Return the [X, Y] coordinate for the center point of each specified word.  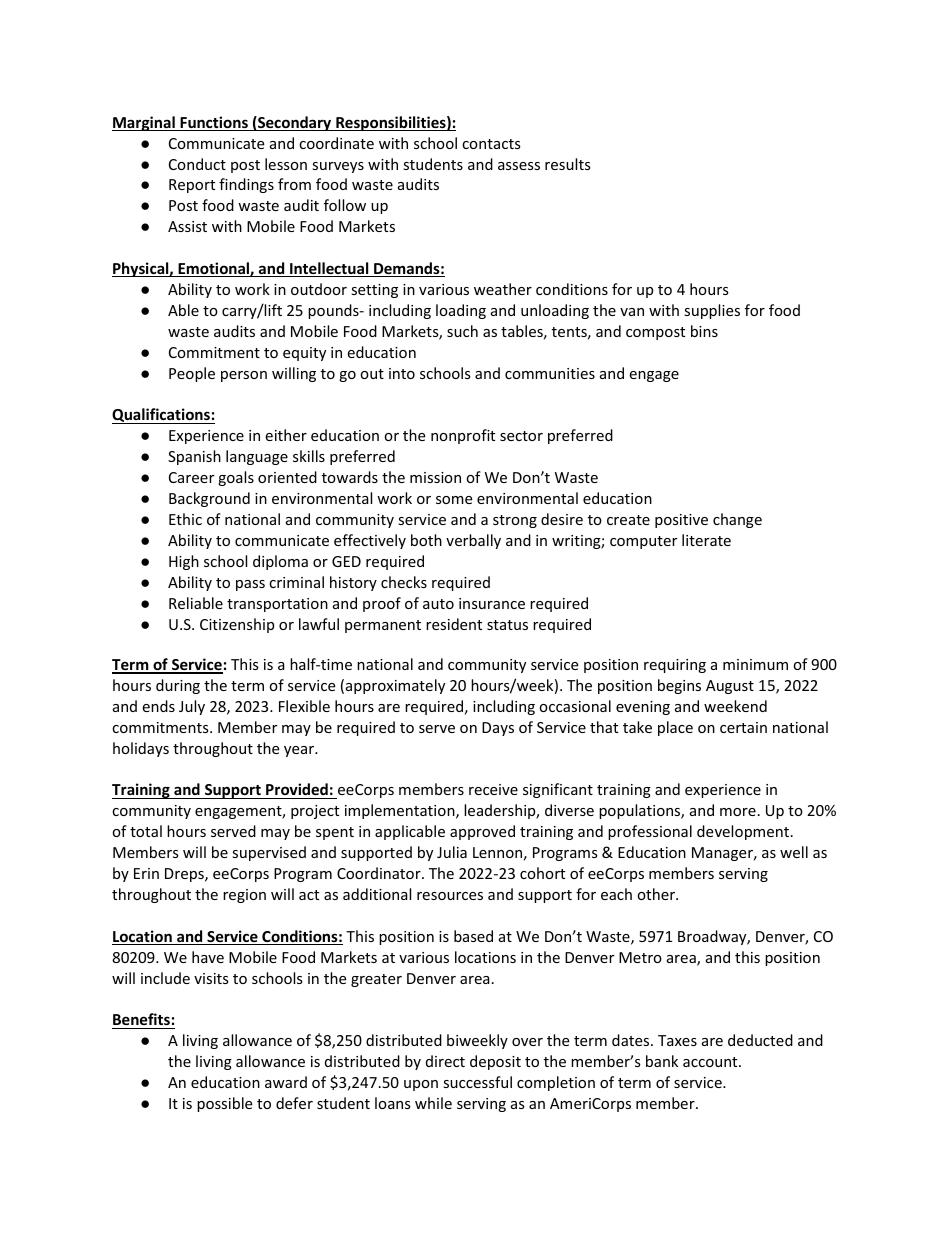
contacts [491, 144]
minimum [755, 664]
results [568, 164]
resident [454, 624]
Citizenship [237, 625]
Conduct [197, 164]
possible [224, 1104]
